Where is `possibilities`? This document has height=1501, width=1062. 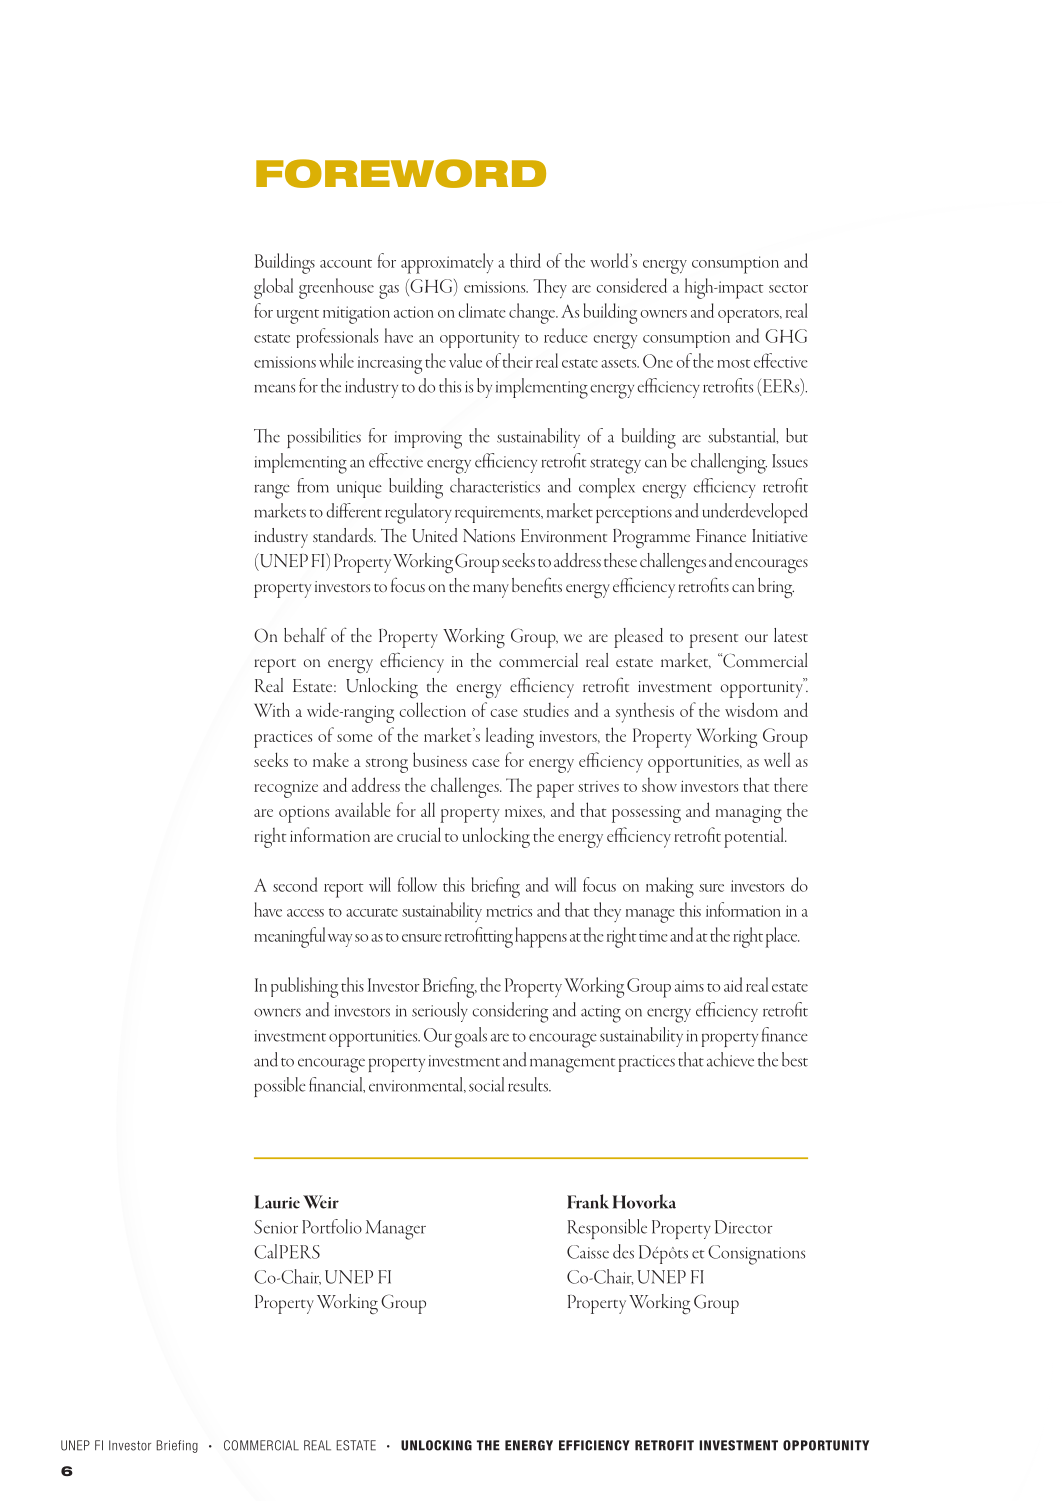
possibilities is located at coordinates (324, 438).
